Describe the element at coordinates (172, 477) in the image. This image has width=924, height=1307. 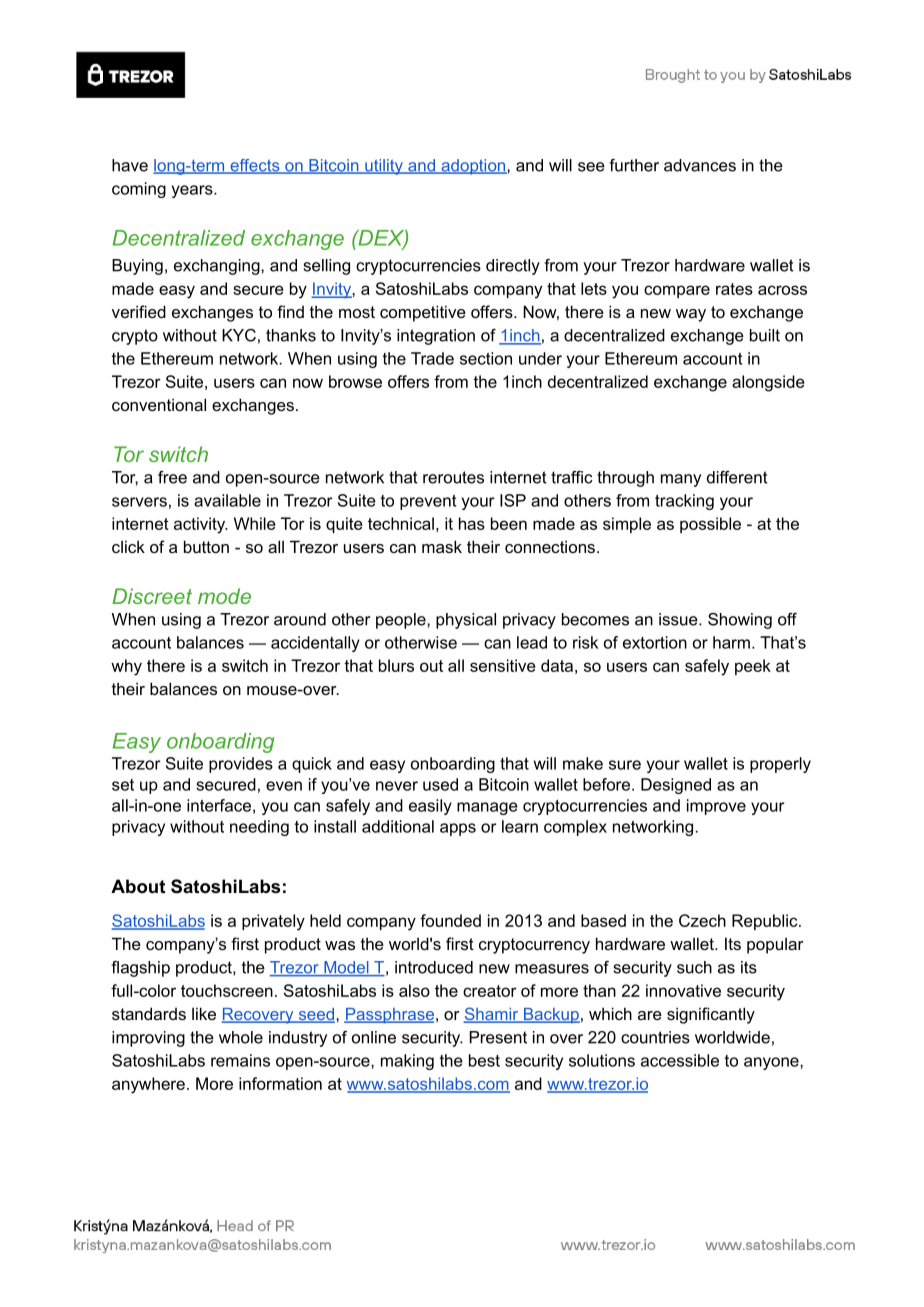
I see `free` at that location.
